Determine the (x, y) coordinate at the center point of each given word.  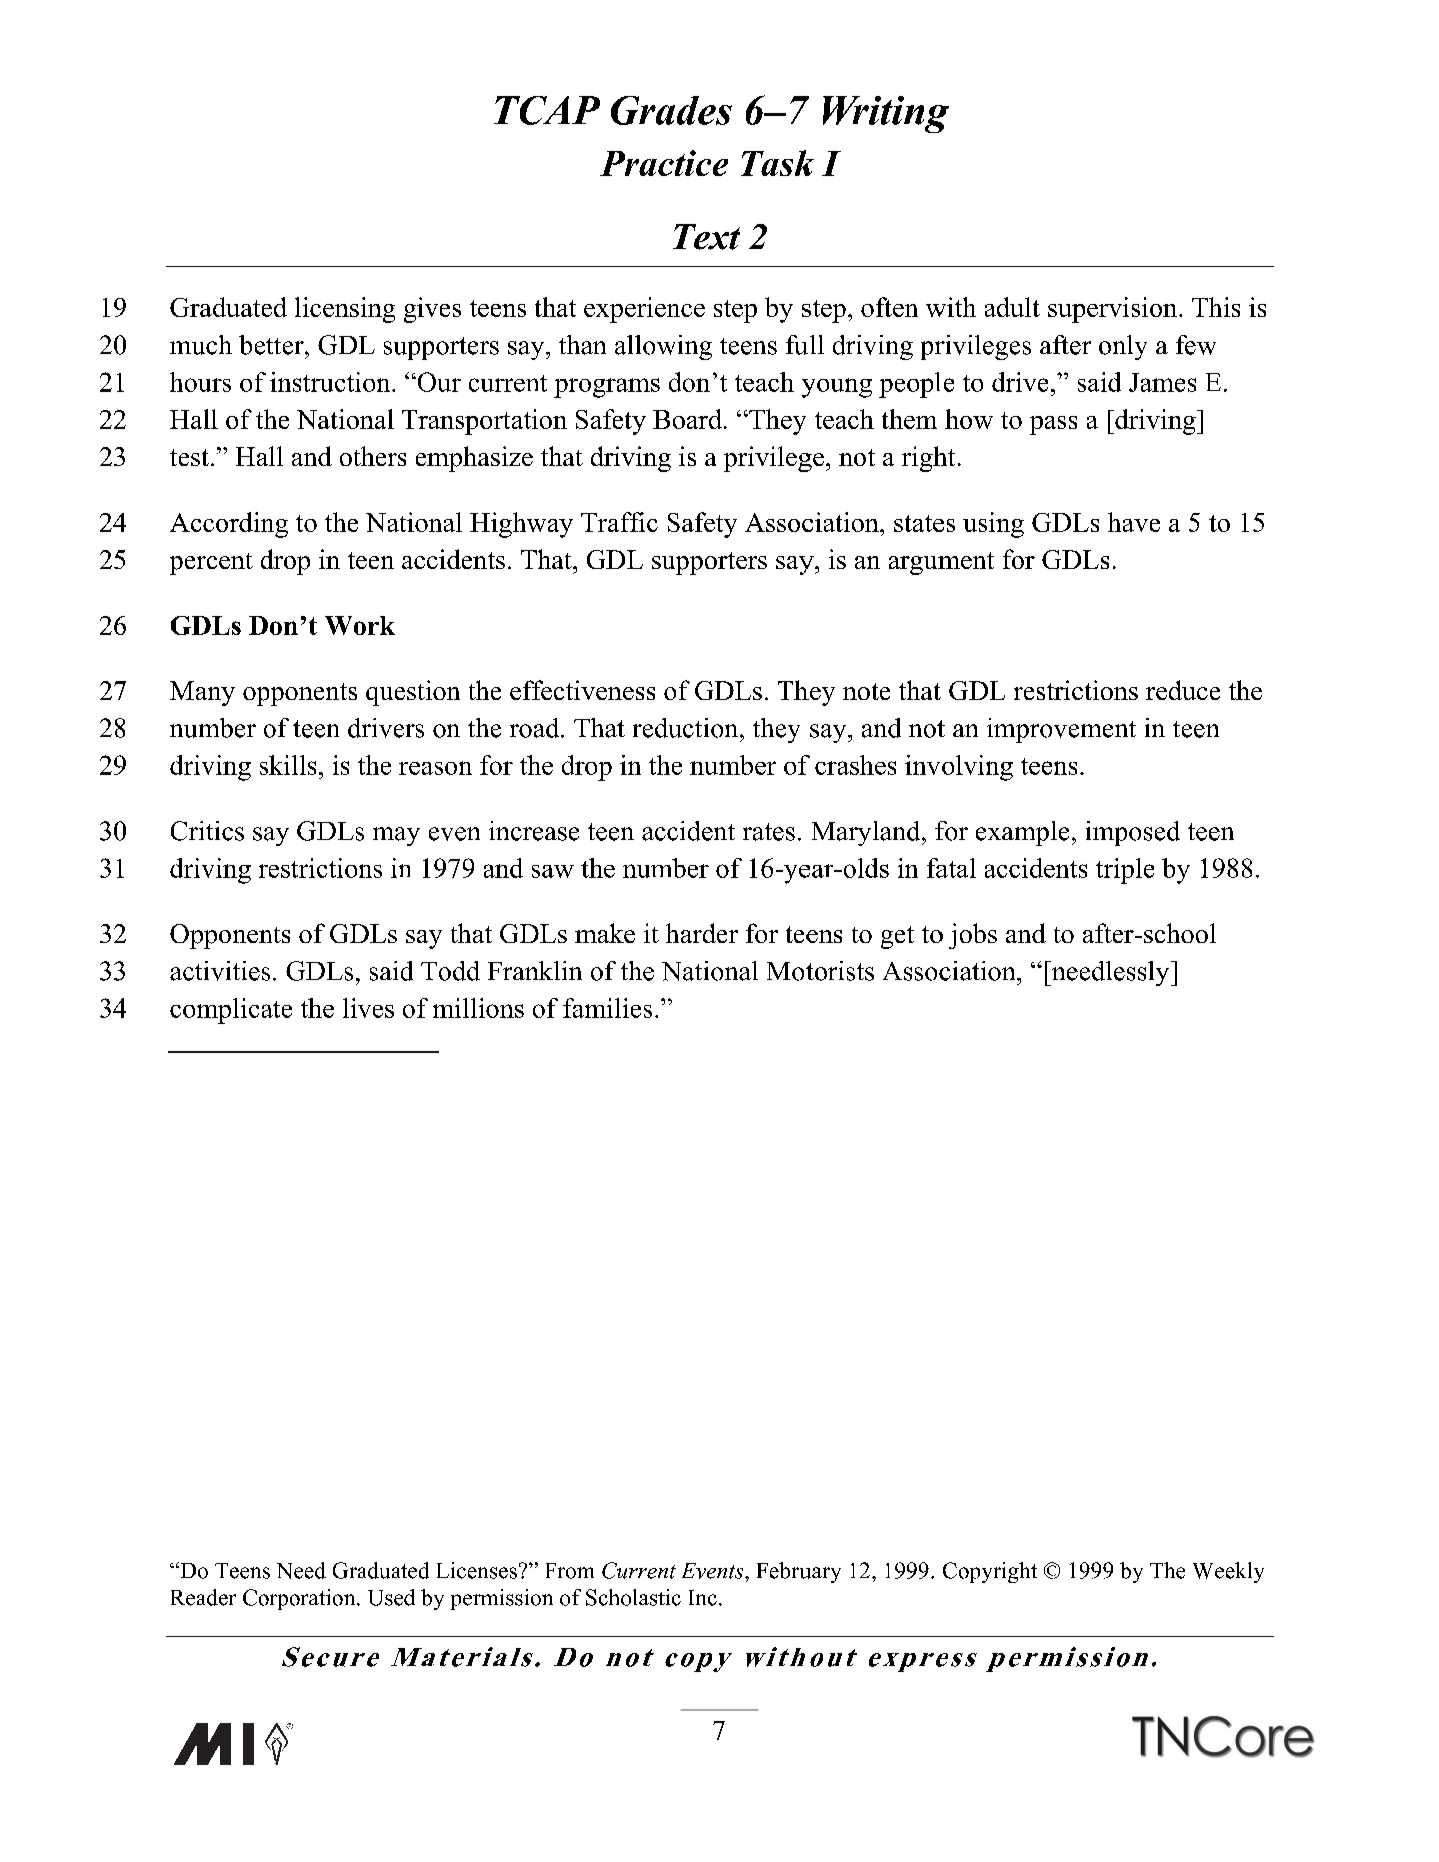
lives (368, 1008)
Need (301, 1570)
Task (777, 163)
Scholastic (633, 1597)
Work (360, 625)
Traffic (619, 522)
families (607, 1008)
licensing (345, 310)
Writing (886, 114)
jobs (973, 936)
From (570, 1571)
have (1134, 522)
